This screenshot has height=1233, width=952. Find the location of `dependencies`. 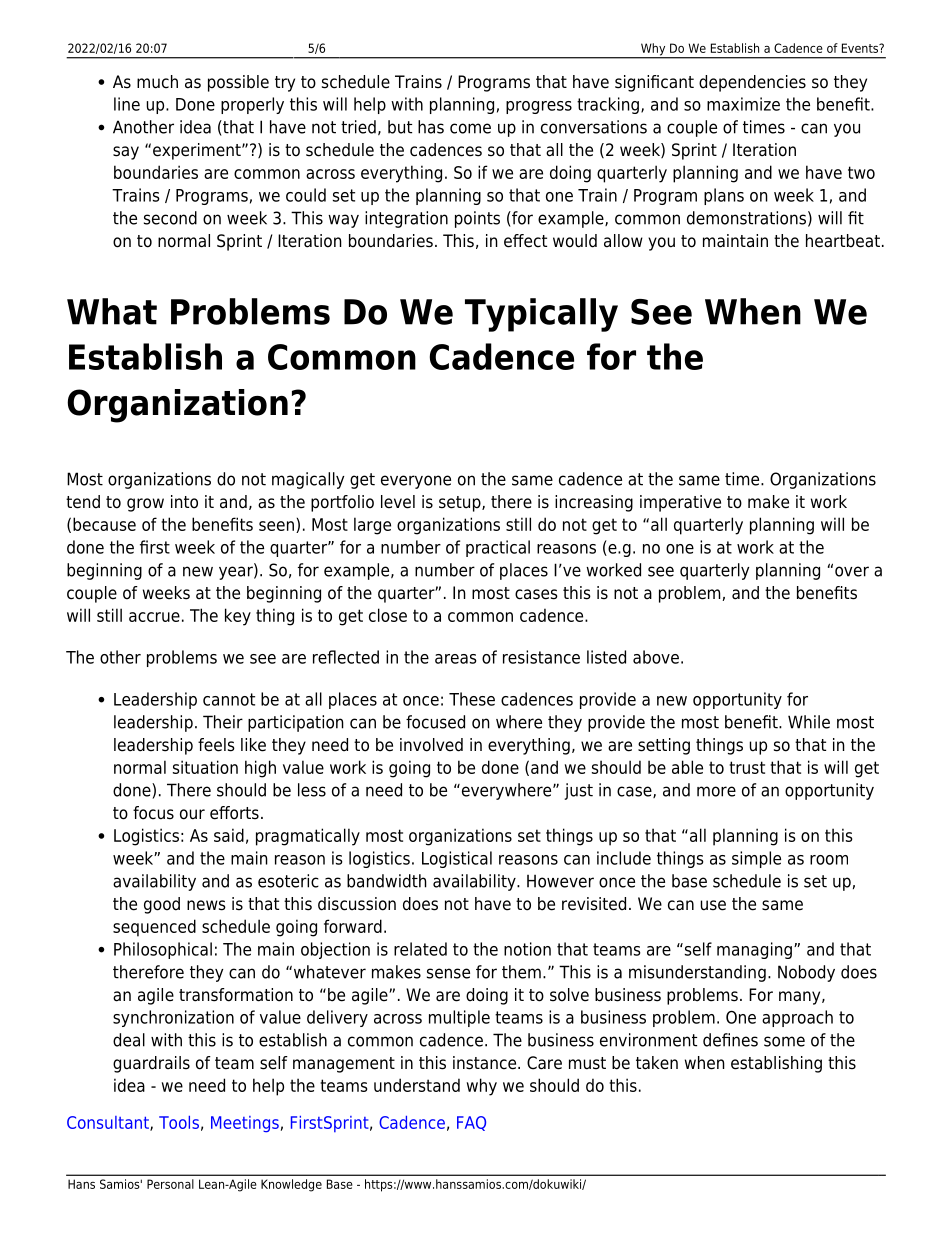

dependencies is located at coordinates (752, 83).
